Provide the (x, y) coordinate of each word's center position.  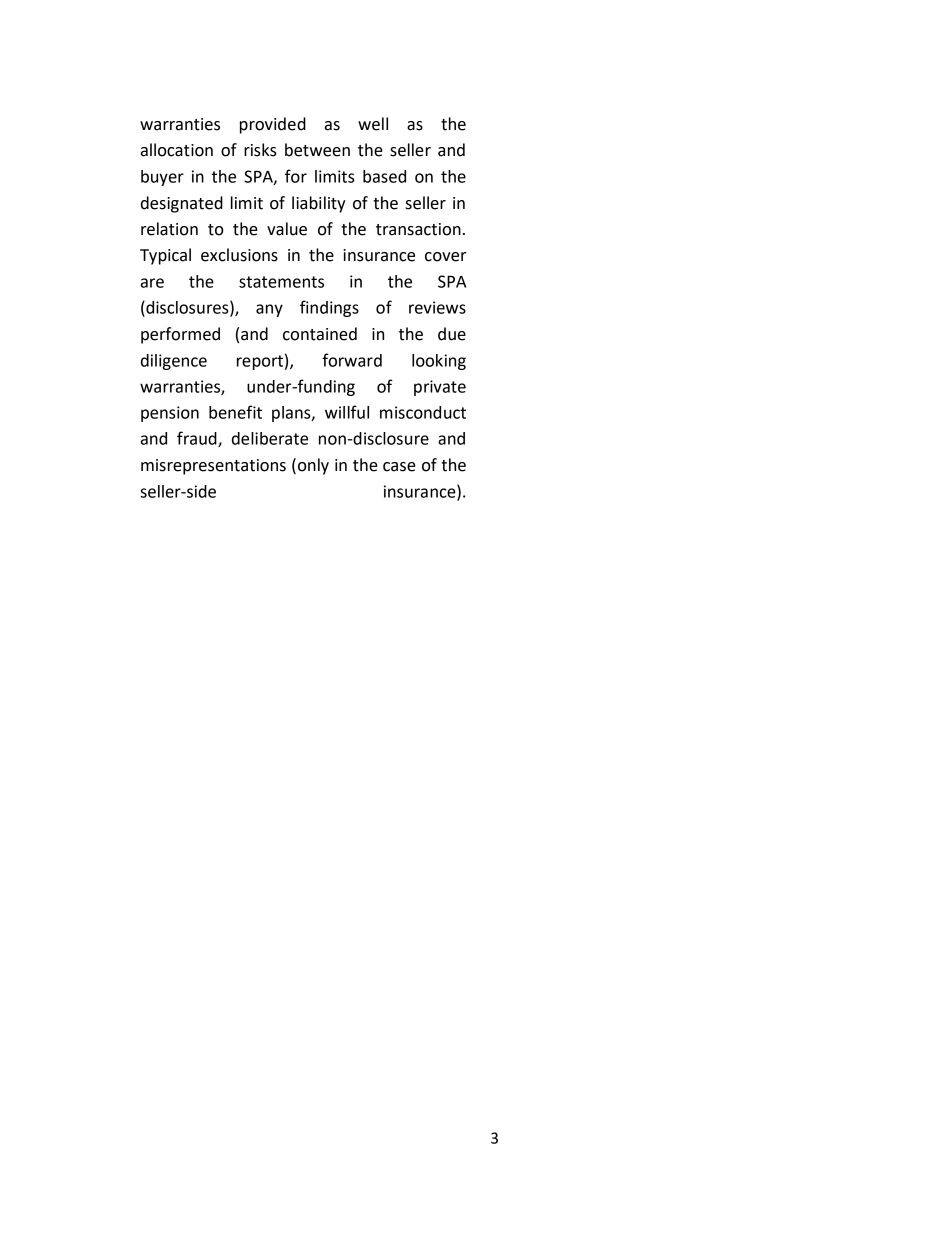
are (152, 283)
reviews (437, 307)
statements (281, 282)
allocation (177, 150)
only (313, 466)
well (373, 124)
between (317, 150)
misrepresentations (213, 467)
